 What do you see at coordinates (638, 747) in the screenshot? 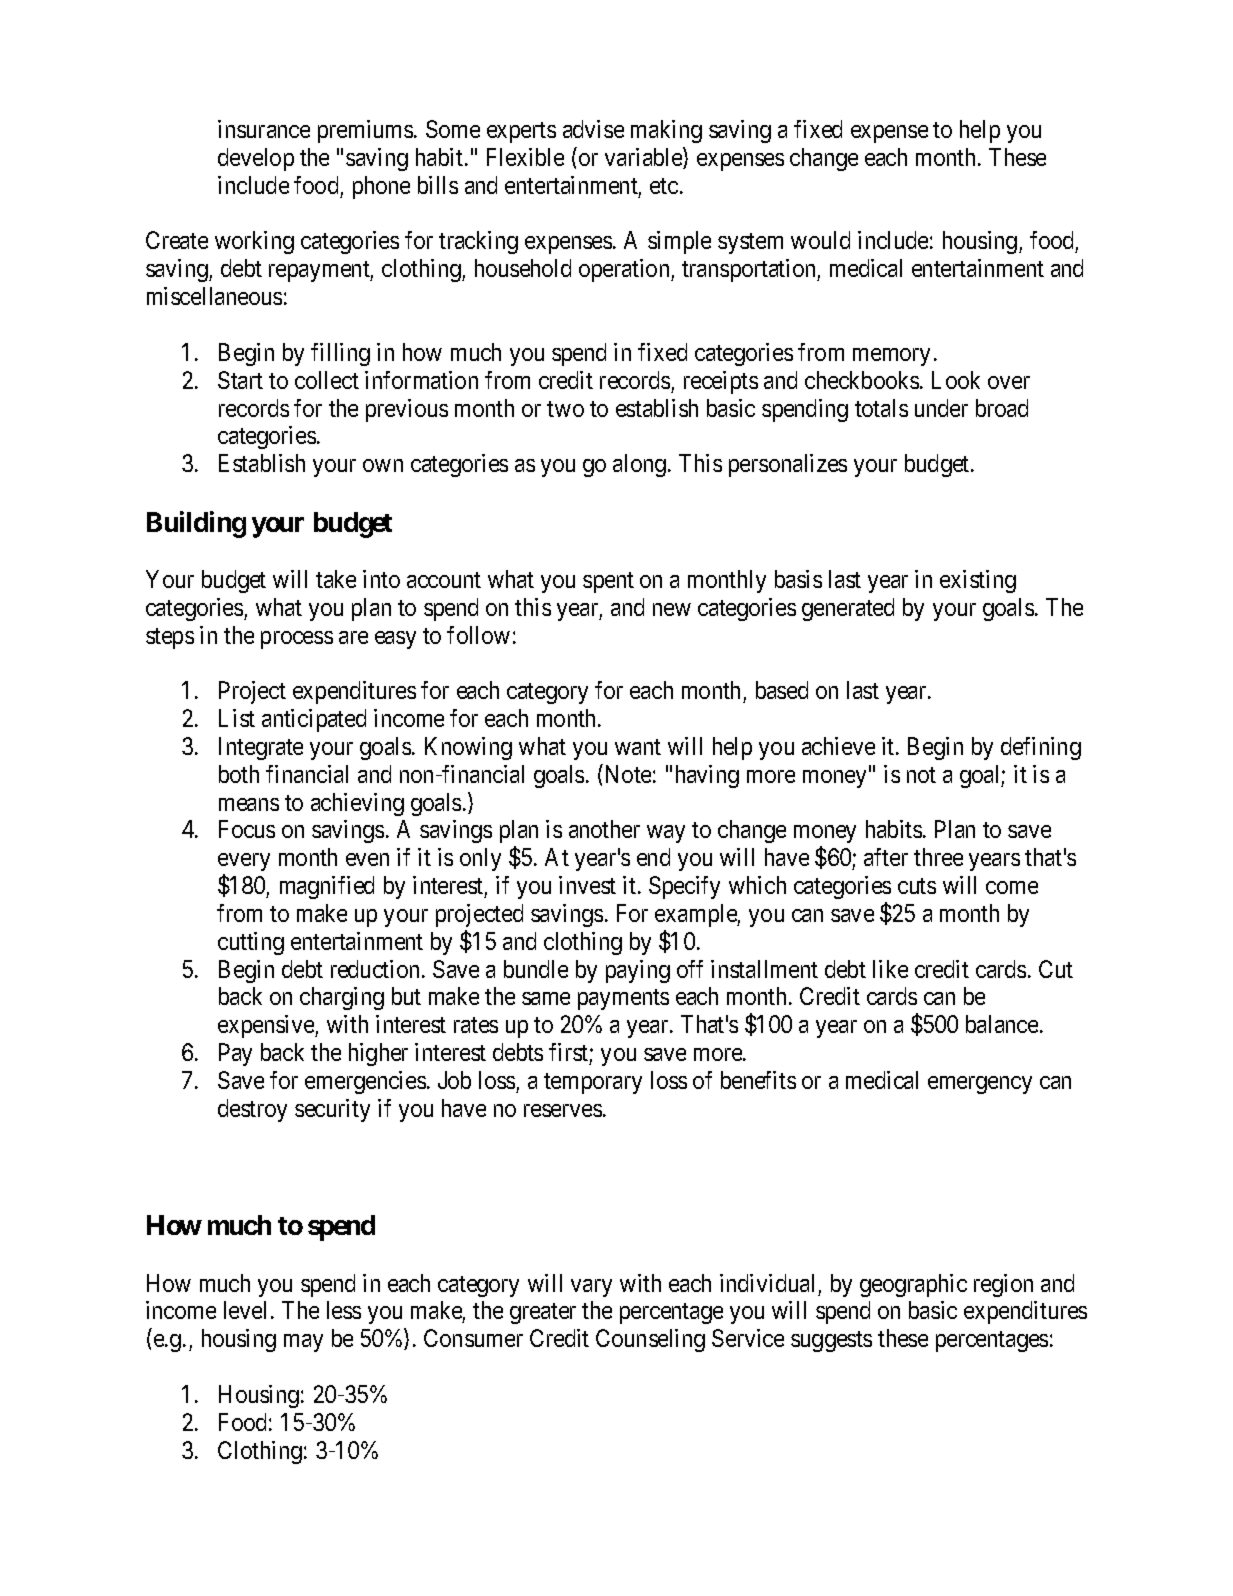
I see `want` at bounding box center [638, 747].
